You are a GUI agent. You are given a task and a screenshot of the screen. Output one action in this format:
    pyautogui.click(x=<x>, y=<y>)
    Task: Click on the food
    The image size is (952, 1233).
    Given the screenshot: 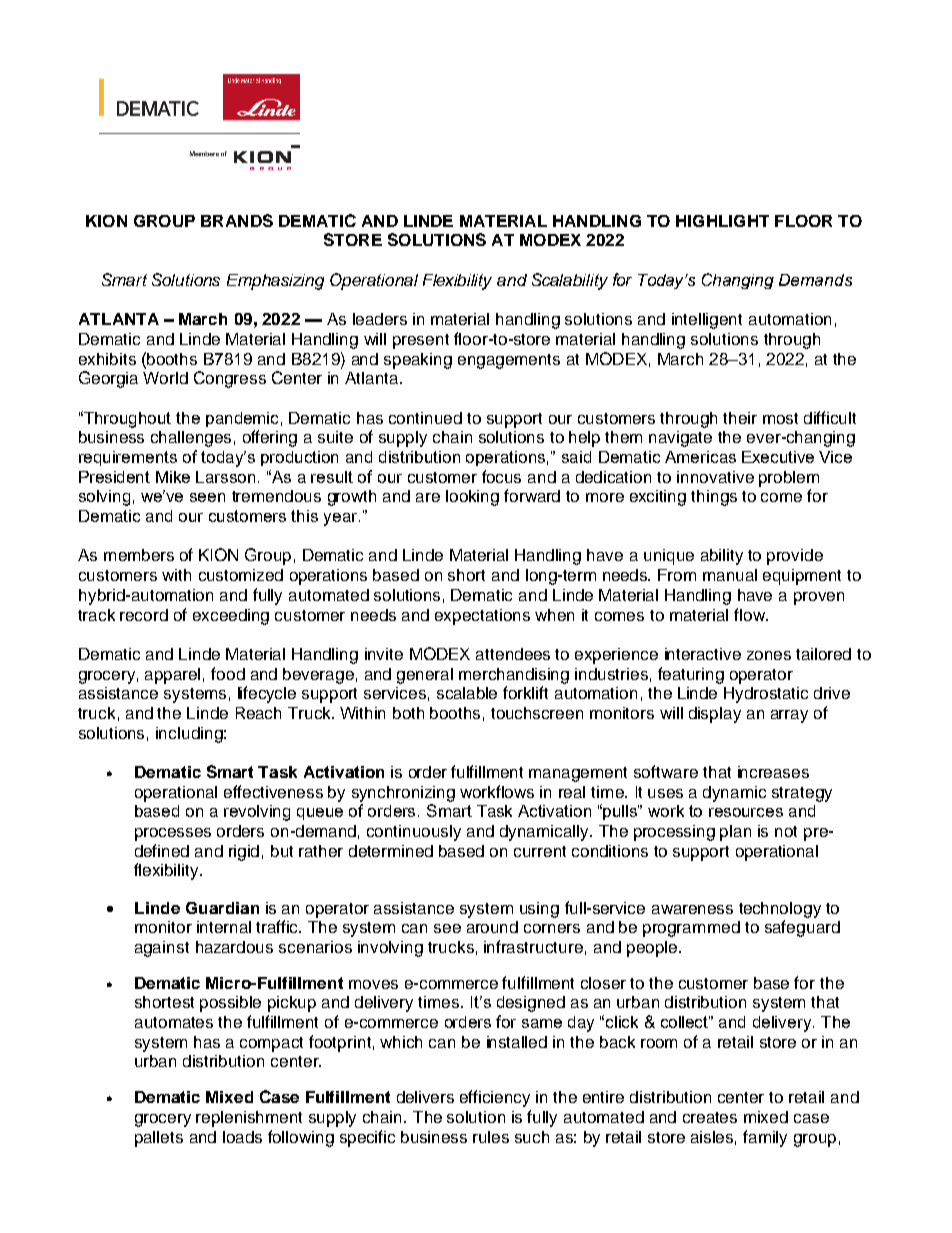 What is the action you would take?
    pyautogui.click(x=228, y=673)
